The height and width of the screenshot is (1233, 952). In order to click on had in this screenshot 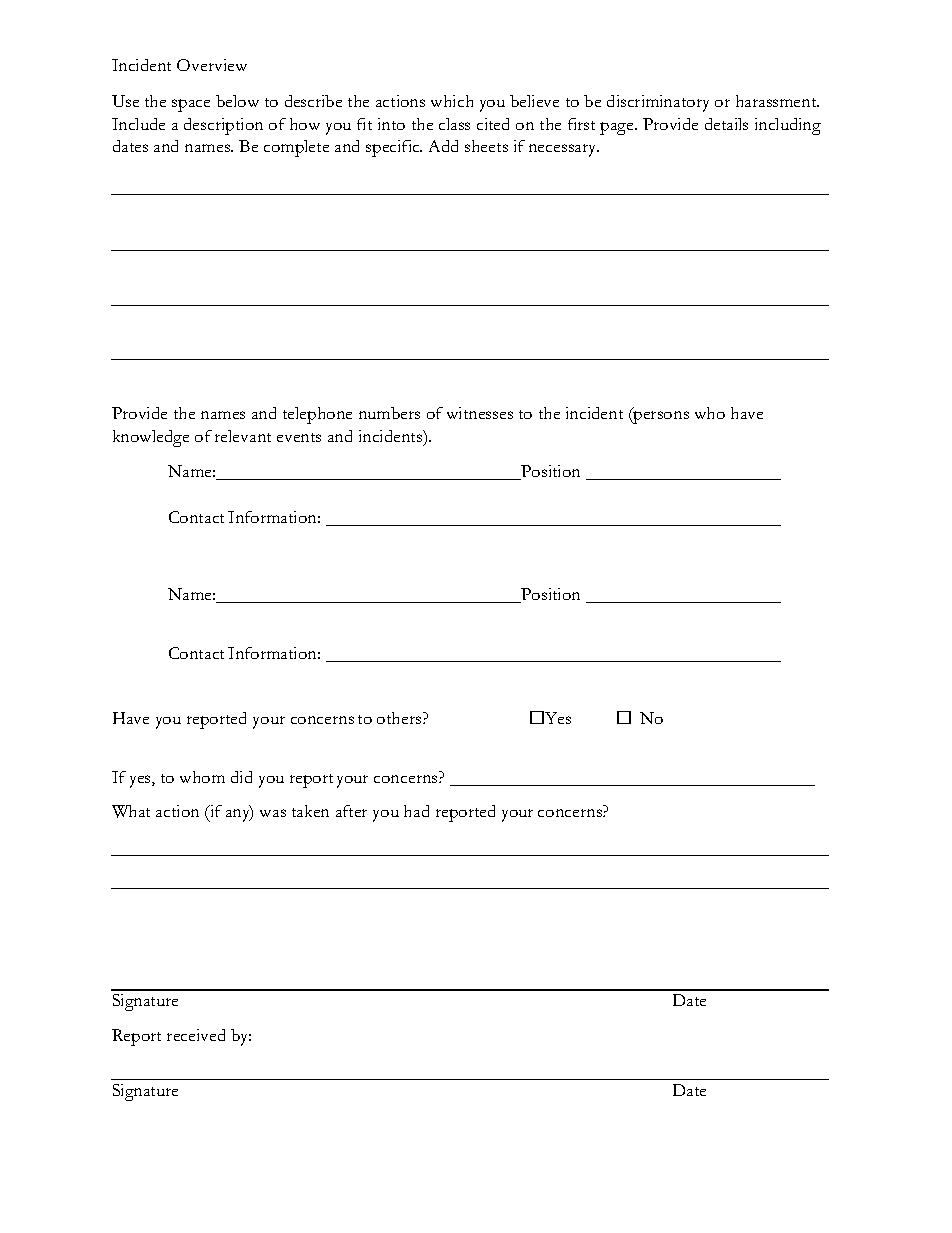, I will do `click(416, 811)`.
